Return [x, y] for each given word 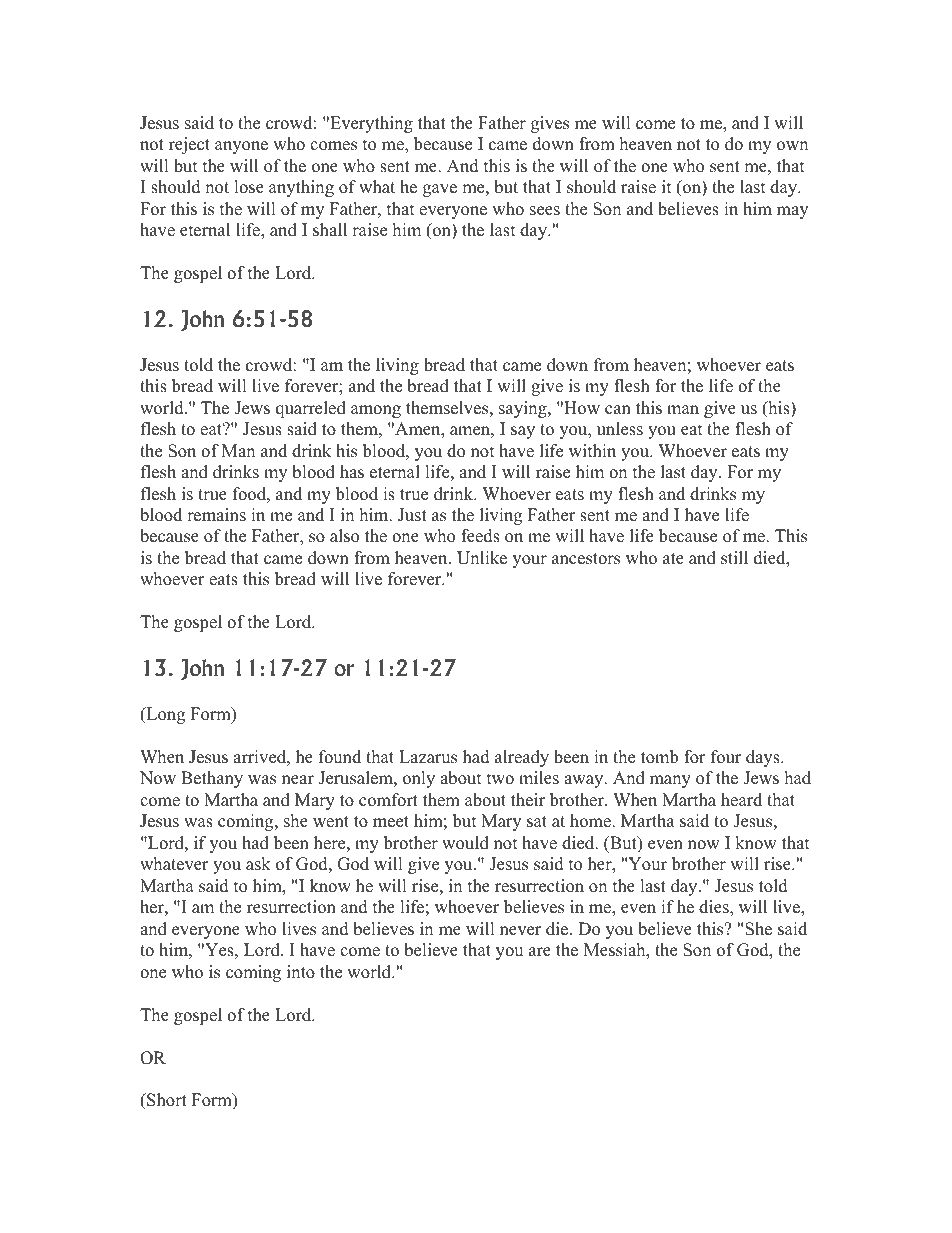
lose [249, 187]
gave [440, 190]
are [540, 952]
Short [166, 1101]
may [792, 212]
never [520, 931]
